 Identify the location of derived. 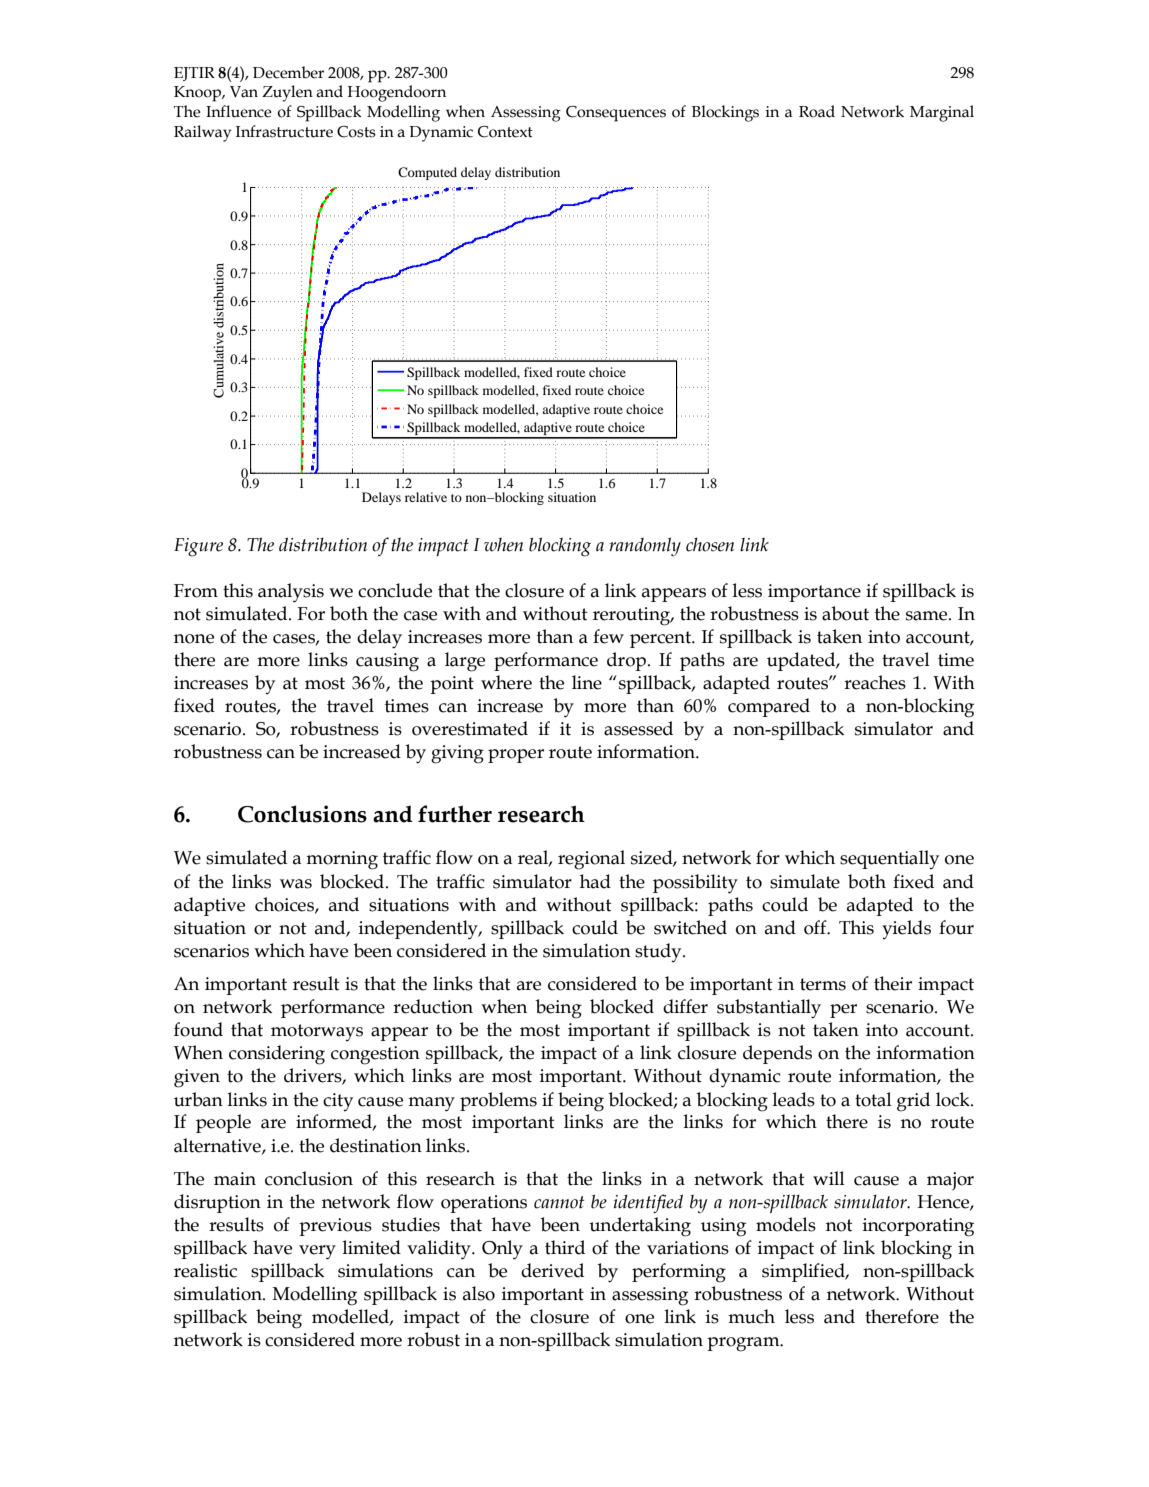
(552, 1270).
